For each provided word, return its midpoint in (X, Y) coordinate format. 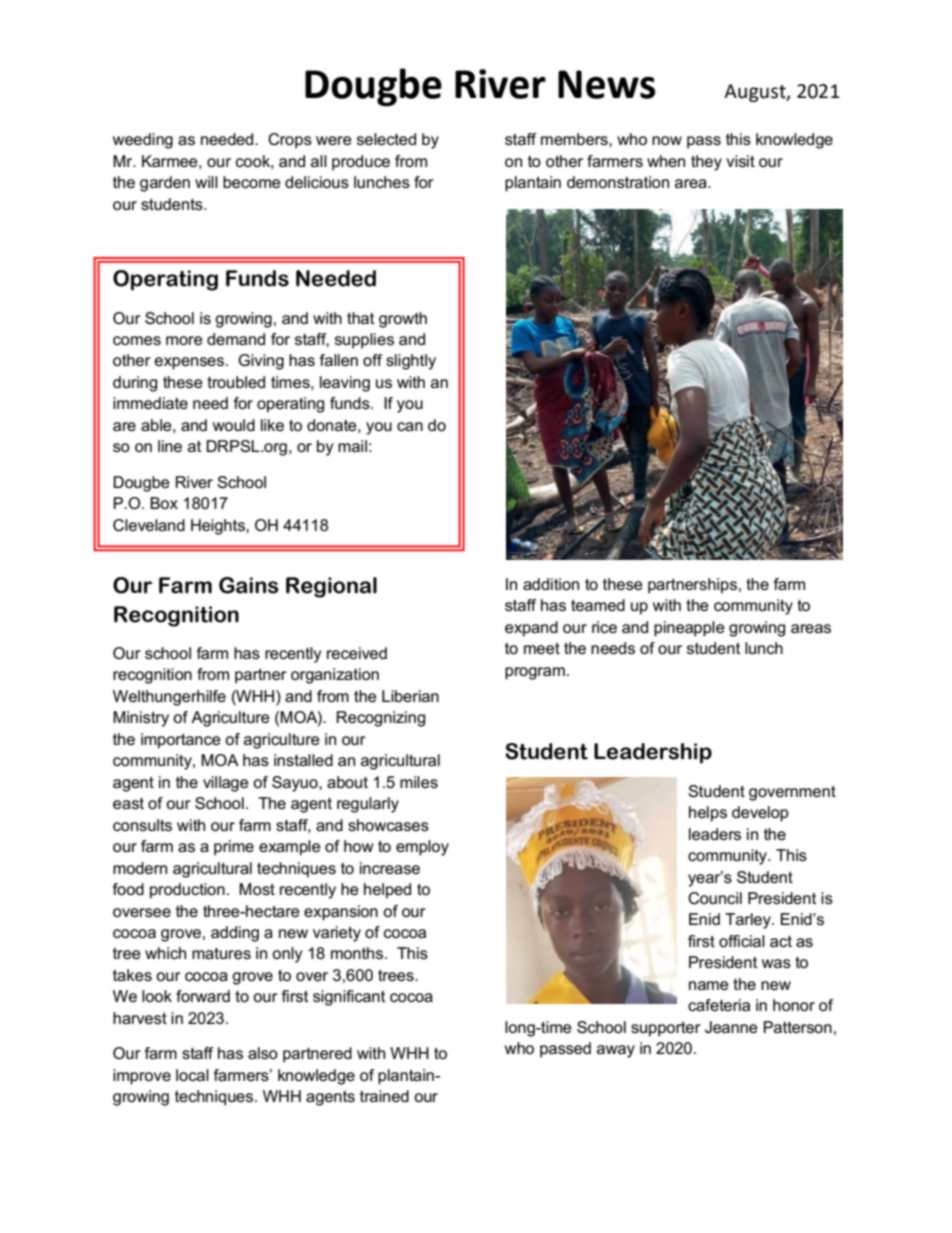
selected (386, 139)
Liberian (410, 696)
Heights (219, 527)
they (706, 163)
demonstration (618, 182)
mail (352, 446)
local (192, 1075)
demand (236, 339)
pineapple (689, 629)
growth (403, 320)
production (187, 891)
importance (181, 741)
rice (604, 627)
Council (715, 898)
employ (422, 848)
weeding (143, 141)
